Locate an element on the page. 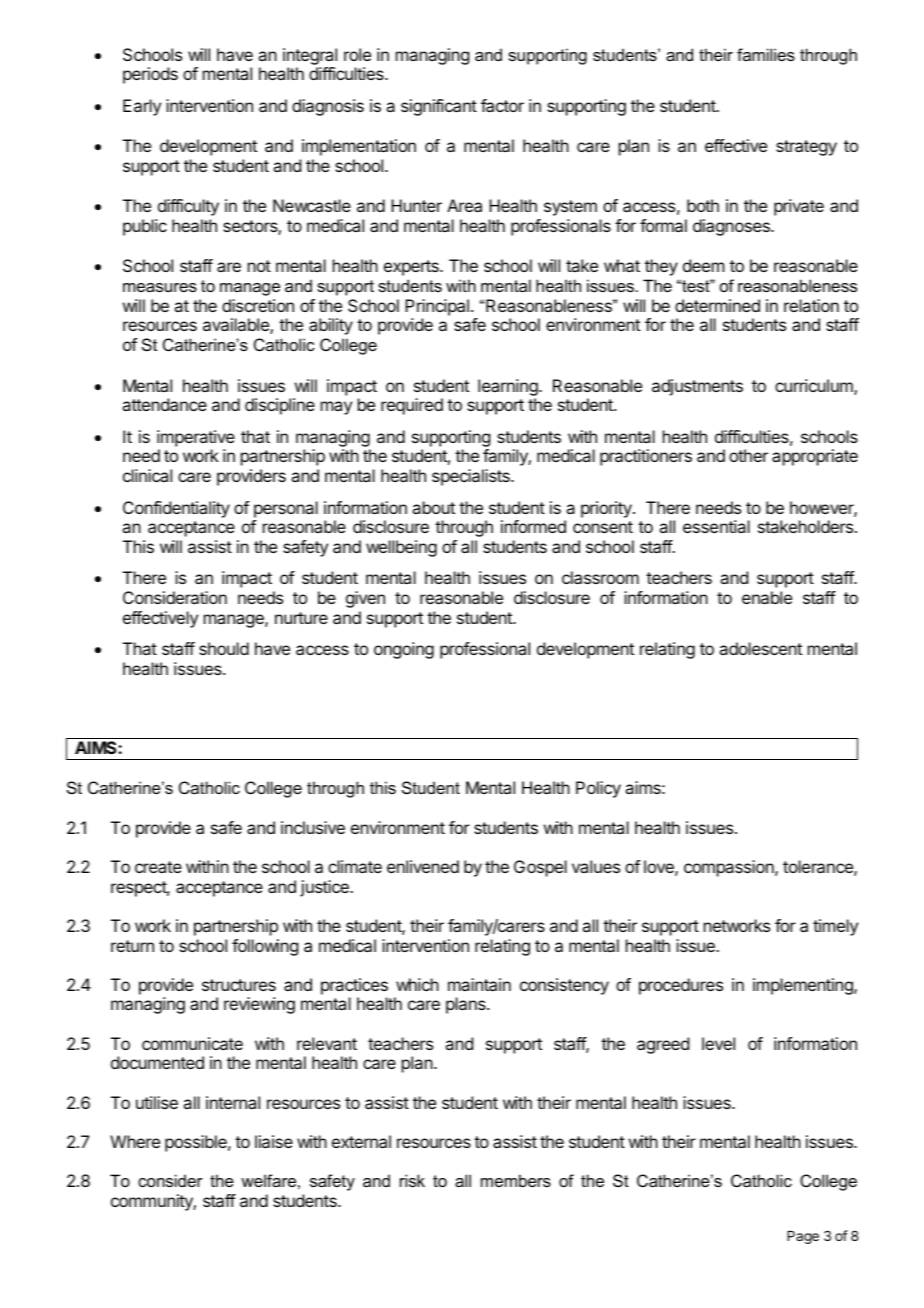  Policy is located at coordinates (598, 789).
